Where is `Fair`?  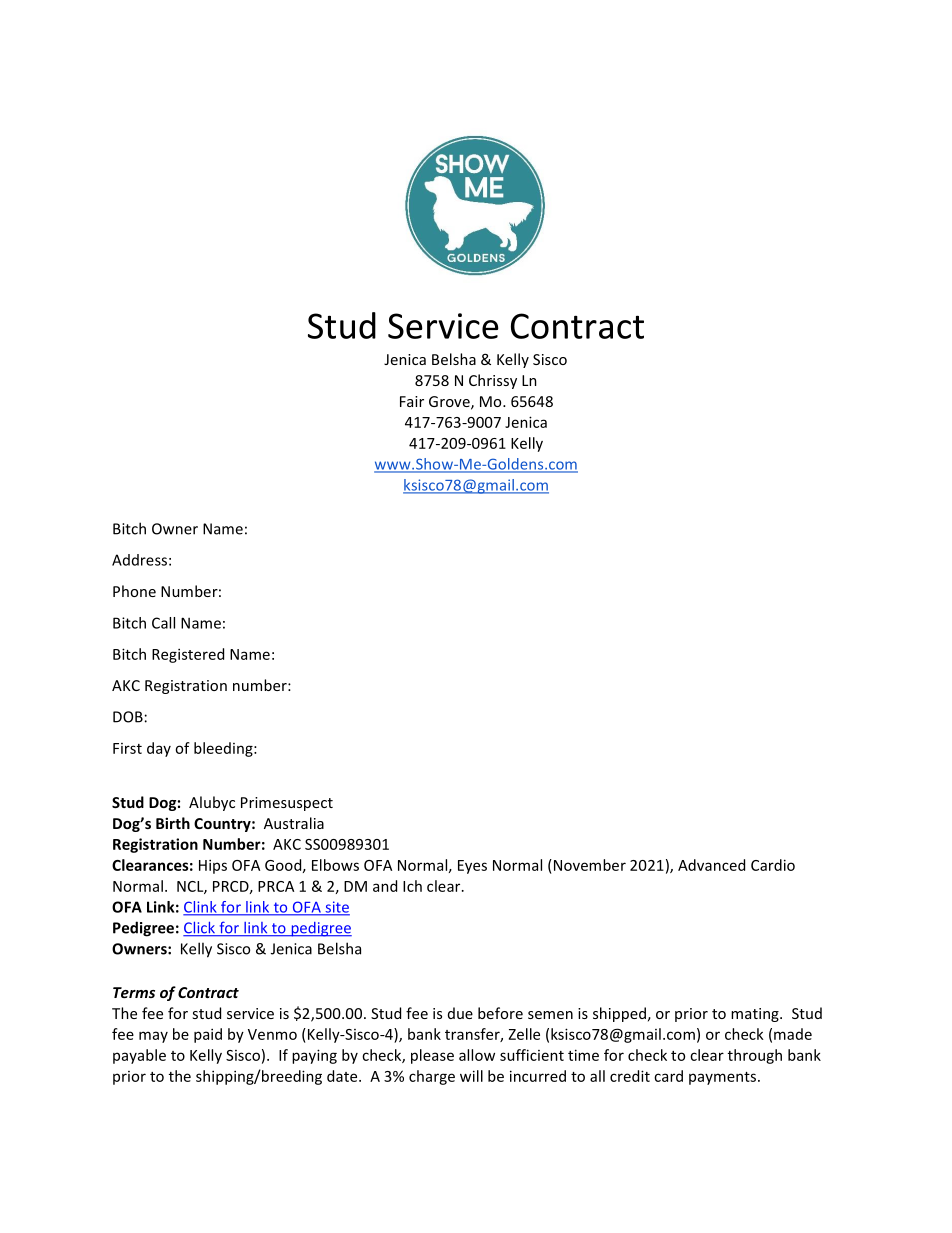
Fair is located at coordinates (412, 401).
